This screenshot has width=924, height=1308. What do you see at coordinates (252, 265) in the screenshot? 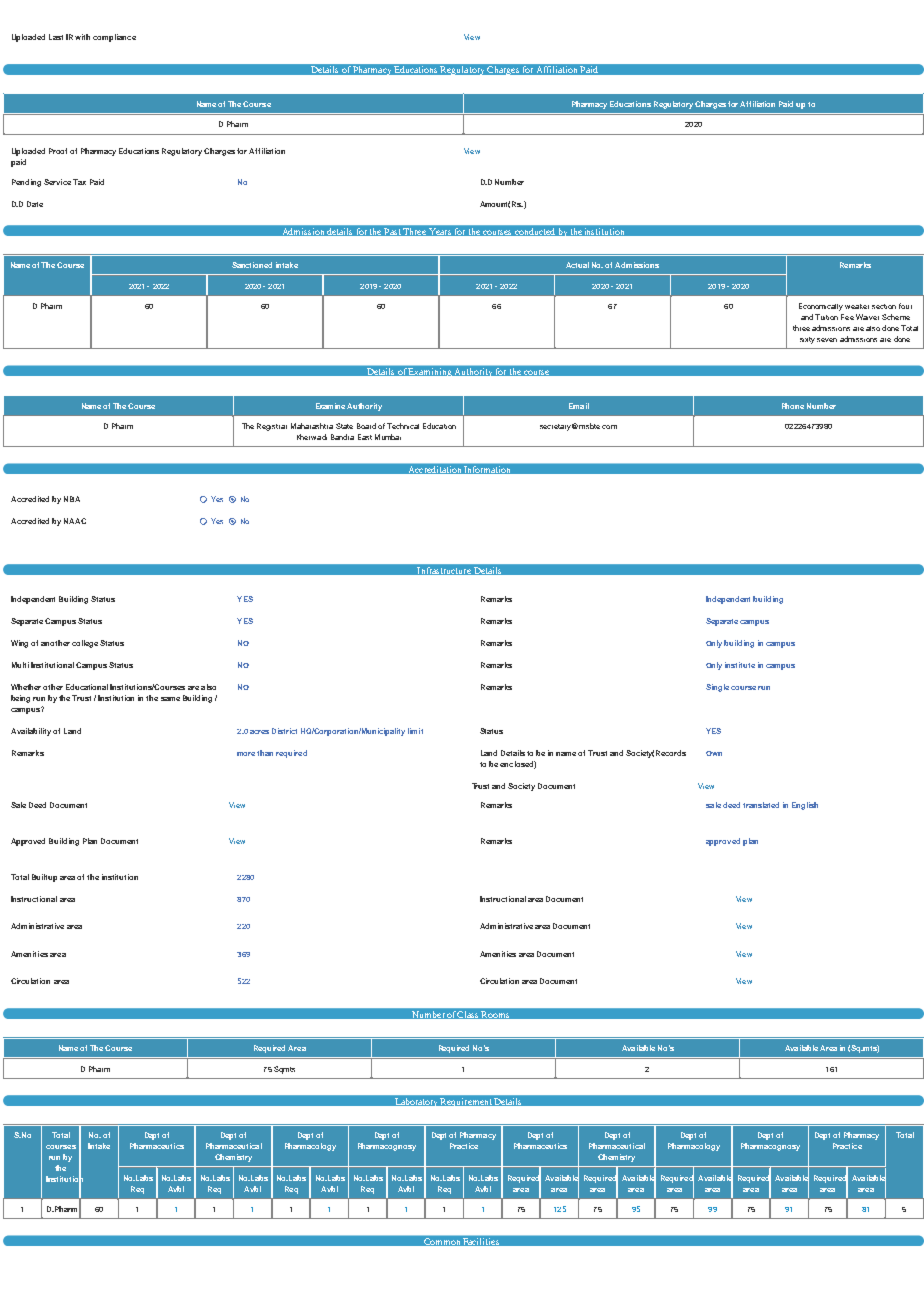
I see `Sanctioned` at bounding box center [252, 265].
